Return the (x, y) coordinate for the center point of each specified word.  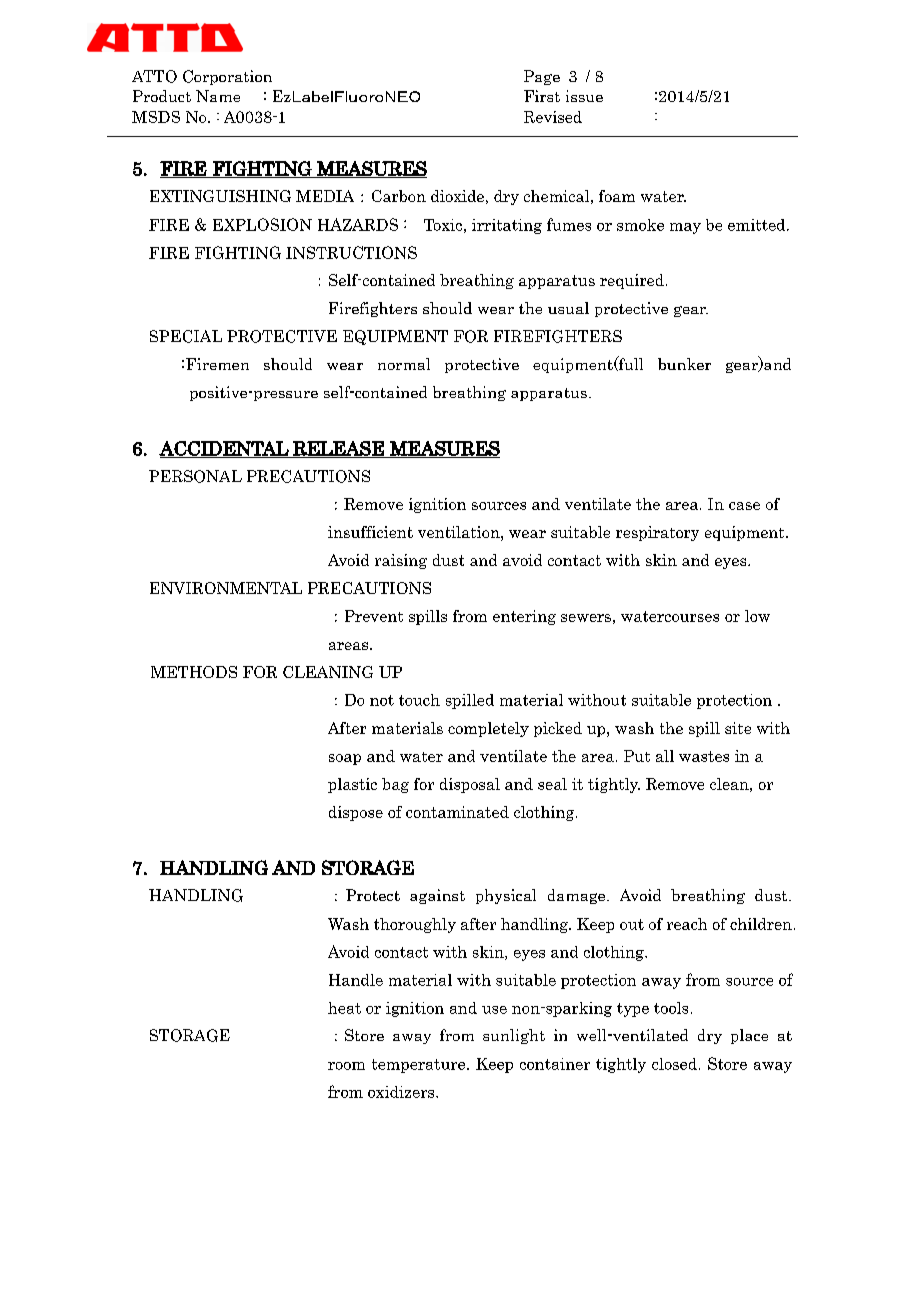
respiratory (657, 533)
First (542, 96)
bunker (684, 364)
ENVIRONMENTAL (226, 588)
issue (584, 96)
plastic (352, 785)
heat (344, 1008)
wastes (704, 756)
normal (404, 364)
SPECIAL (186, 336)
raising (401, 561)
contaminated (457, 812)
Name (218, 96)
